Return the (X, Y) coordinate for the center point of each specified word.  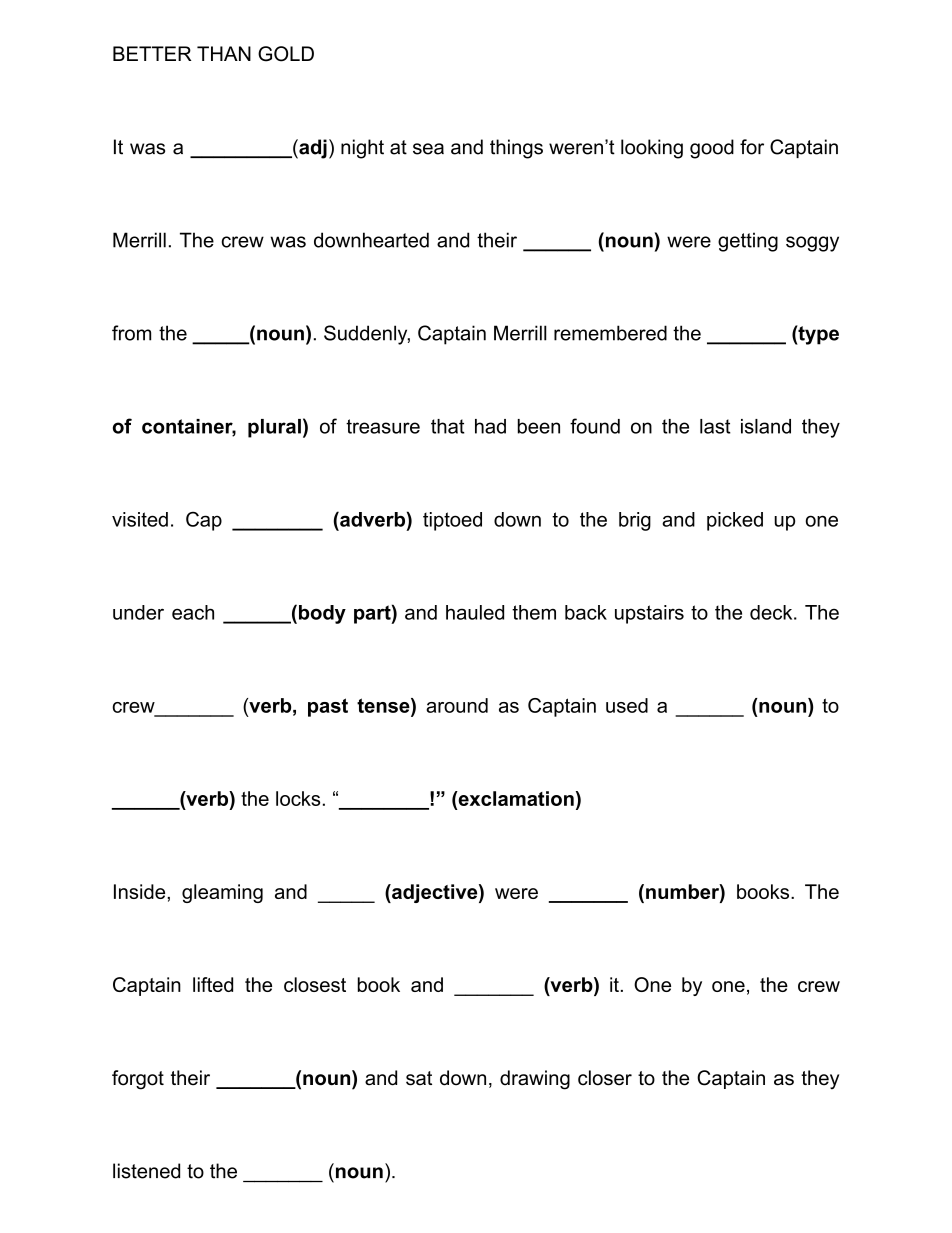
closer (605, 1078)
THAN (224, 53)
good (712, 149)
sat (419, 1078)
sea (428, 149)
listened (146, 1171)
